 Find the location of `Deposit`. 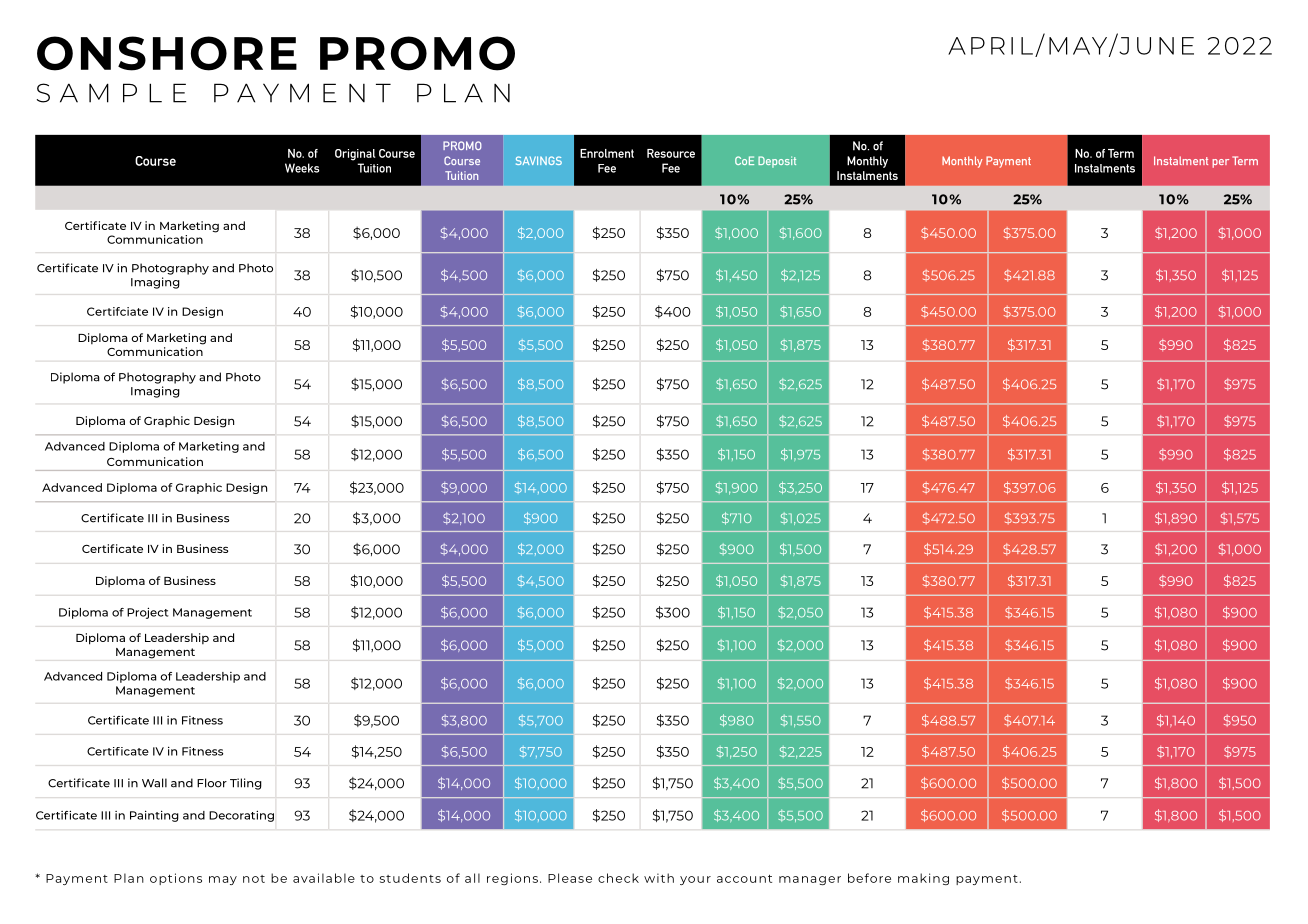

Deposit is located at coordinates (777, 162).
